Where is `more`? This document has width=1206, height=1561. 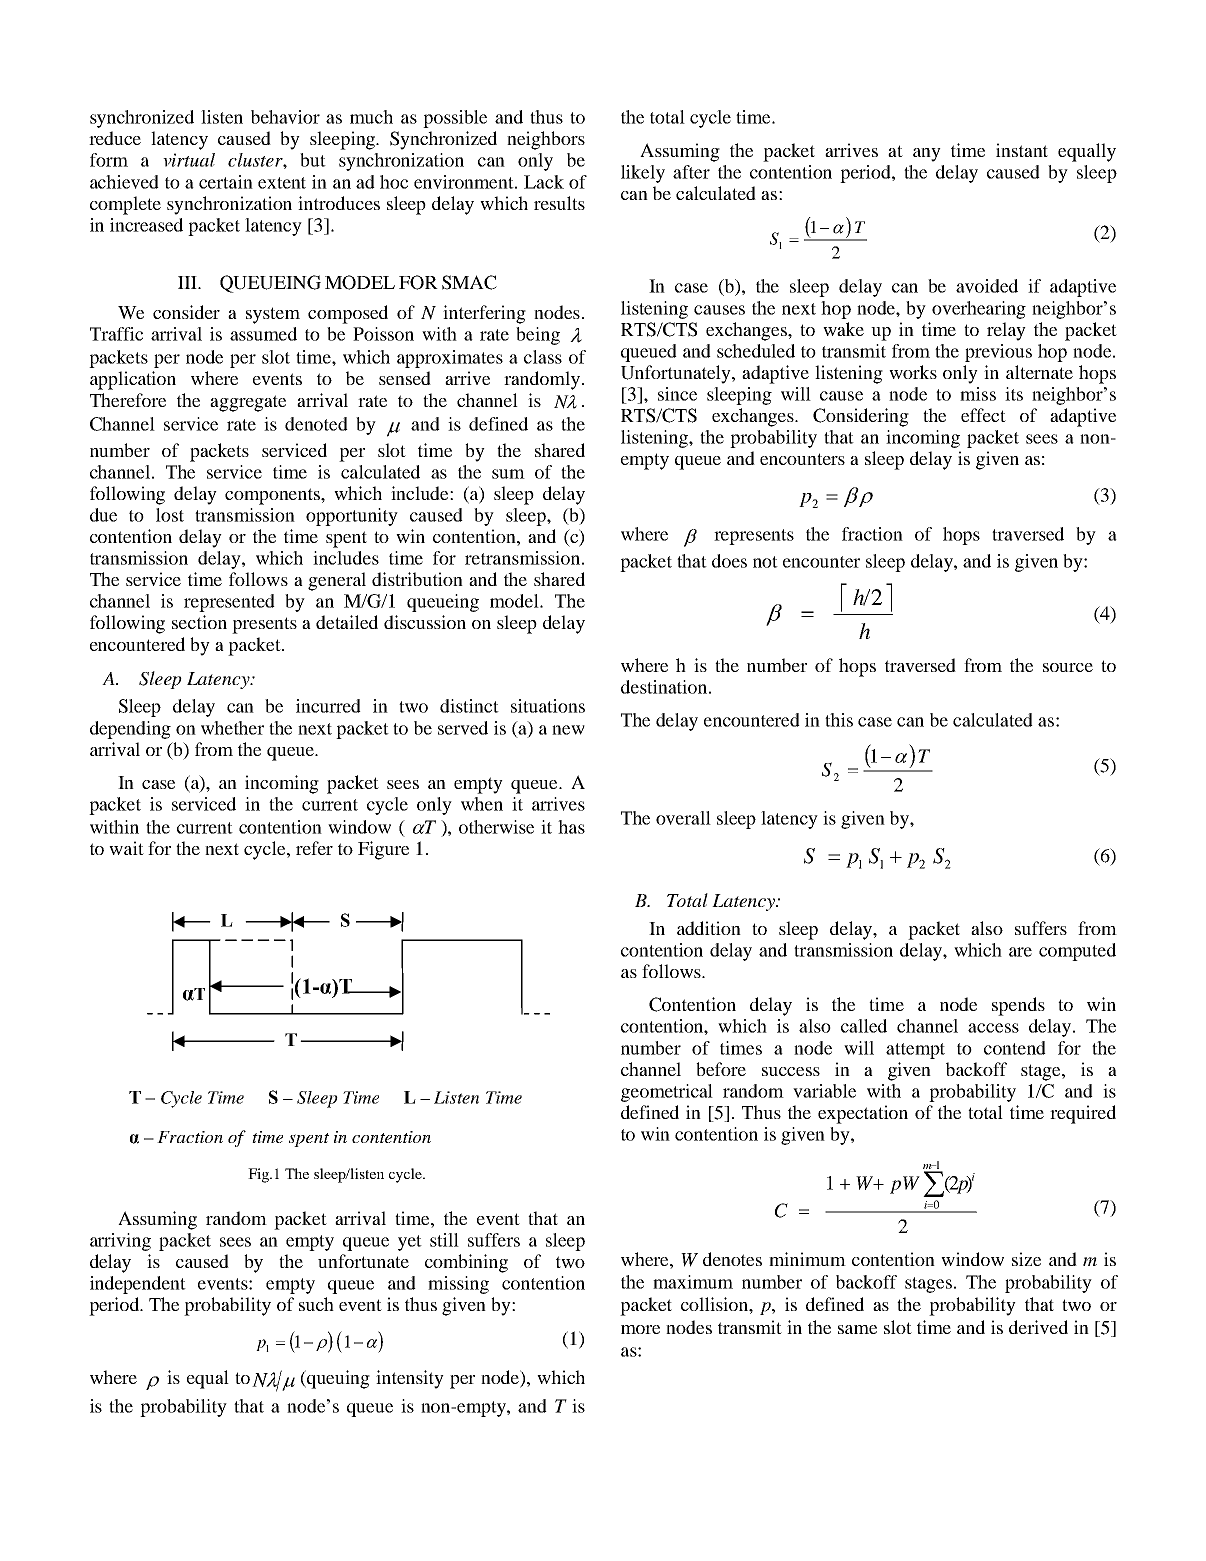
more is located at coordinates (640, 1329).
